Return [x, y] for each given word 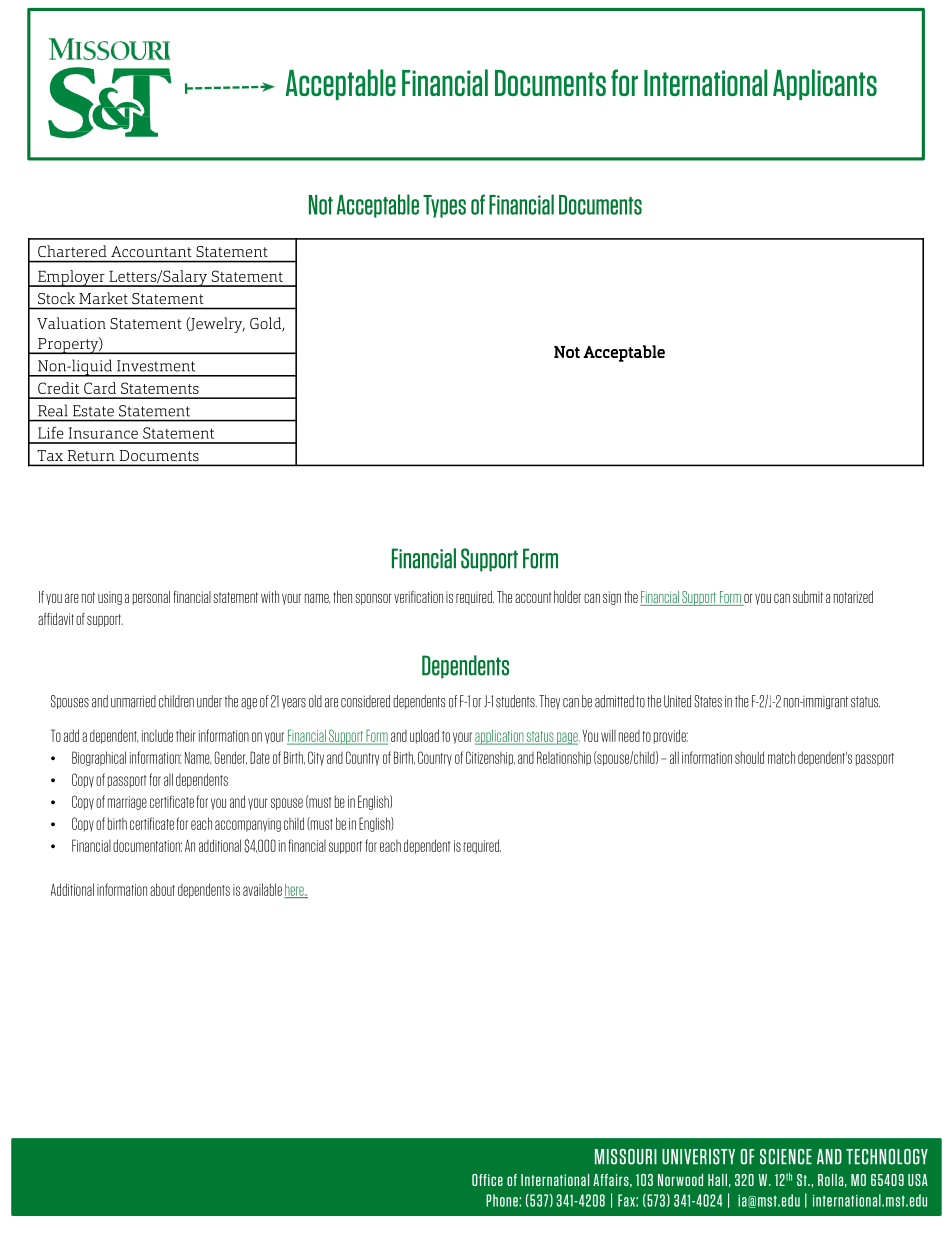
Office [487, 1180]
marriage [127, 803]
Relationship [564, 758]
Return [91, 455]
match [781, 757]
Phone [502, 1200]
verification [418, 597]
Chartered [72, 251]
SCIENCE [786, 1157]
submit [808, 597]
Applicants [825, 84]
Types [444, 206]
